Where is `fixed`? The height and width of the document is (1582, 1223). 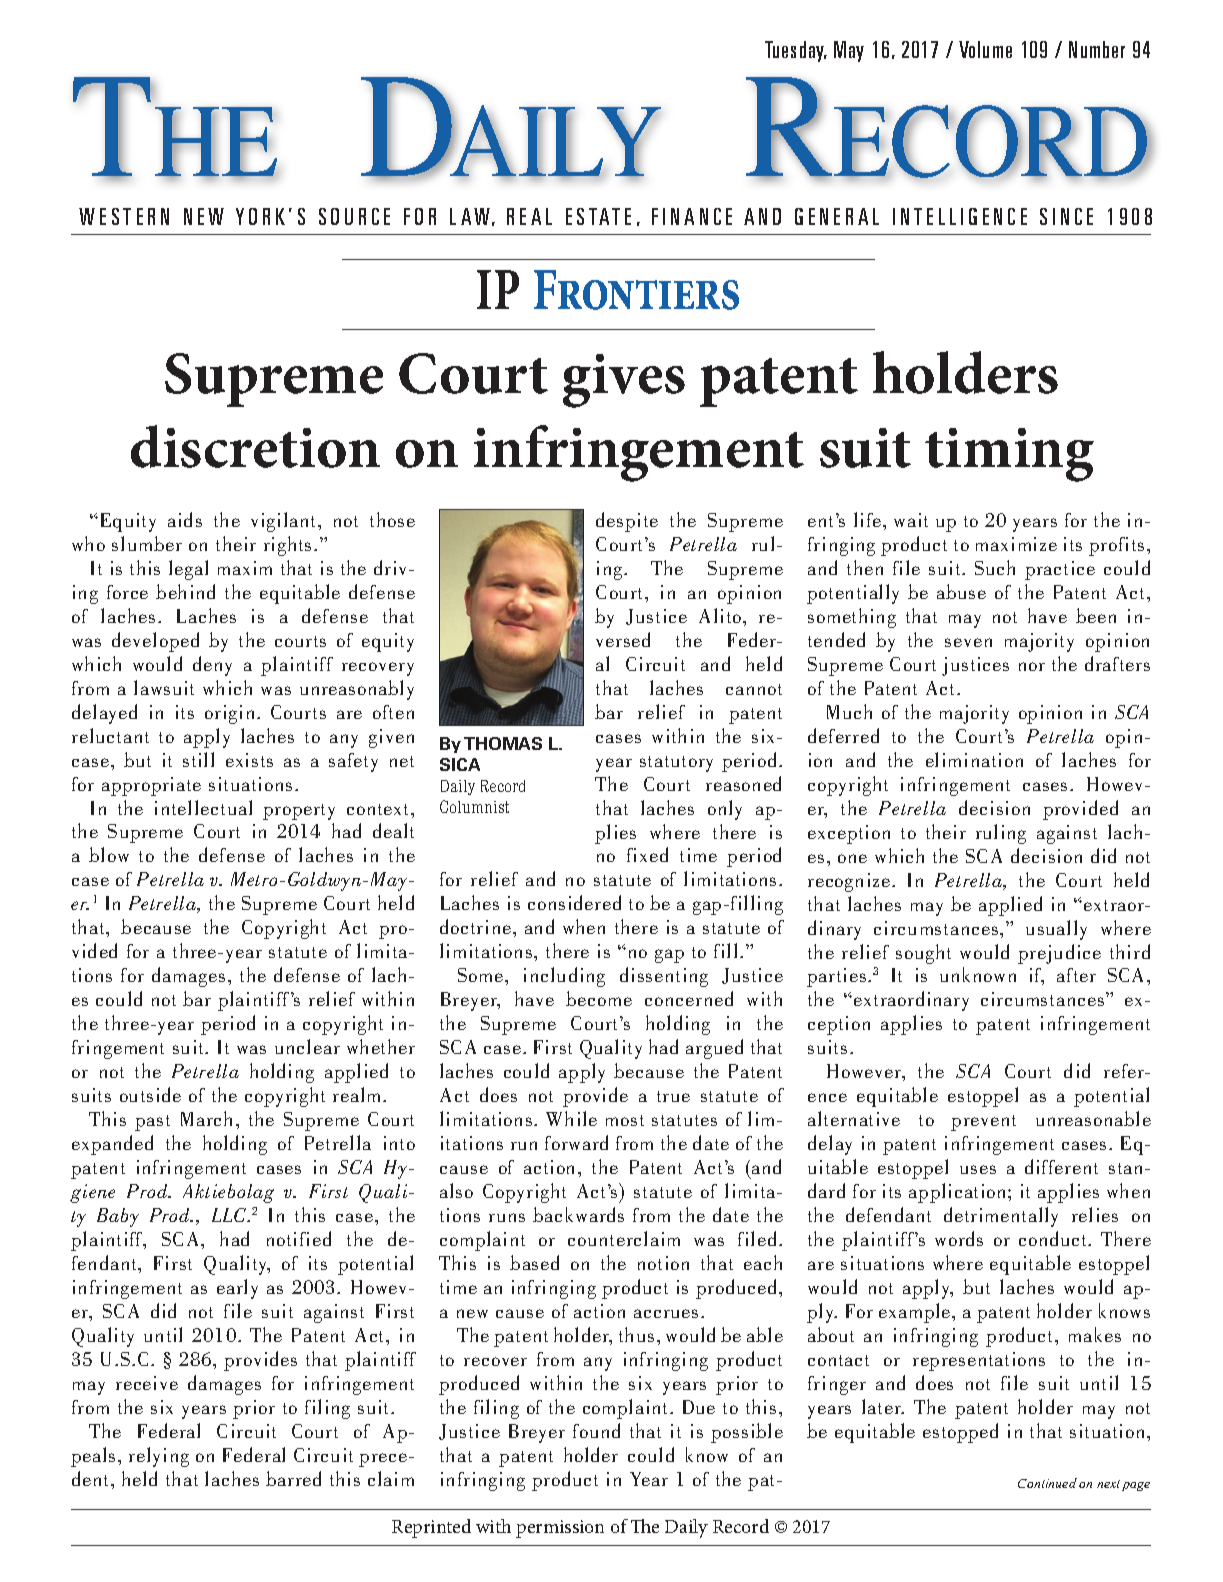 fixed is located at coordinates (647, 854).
